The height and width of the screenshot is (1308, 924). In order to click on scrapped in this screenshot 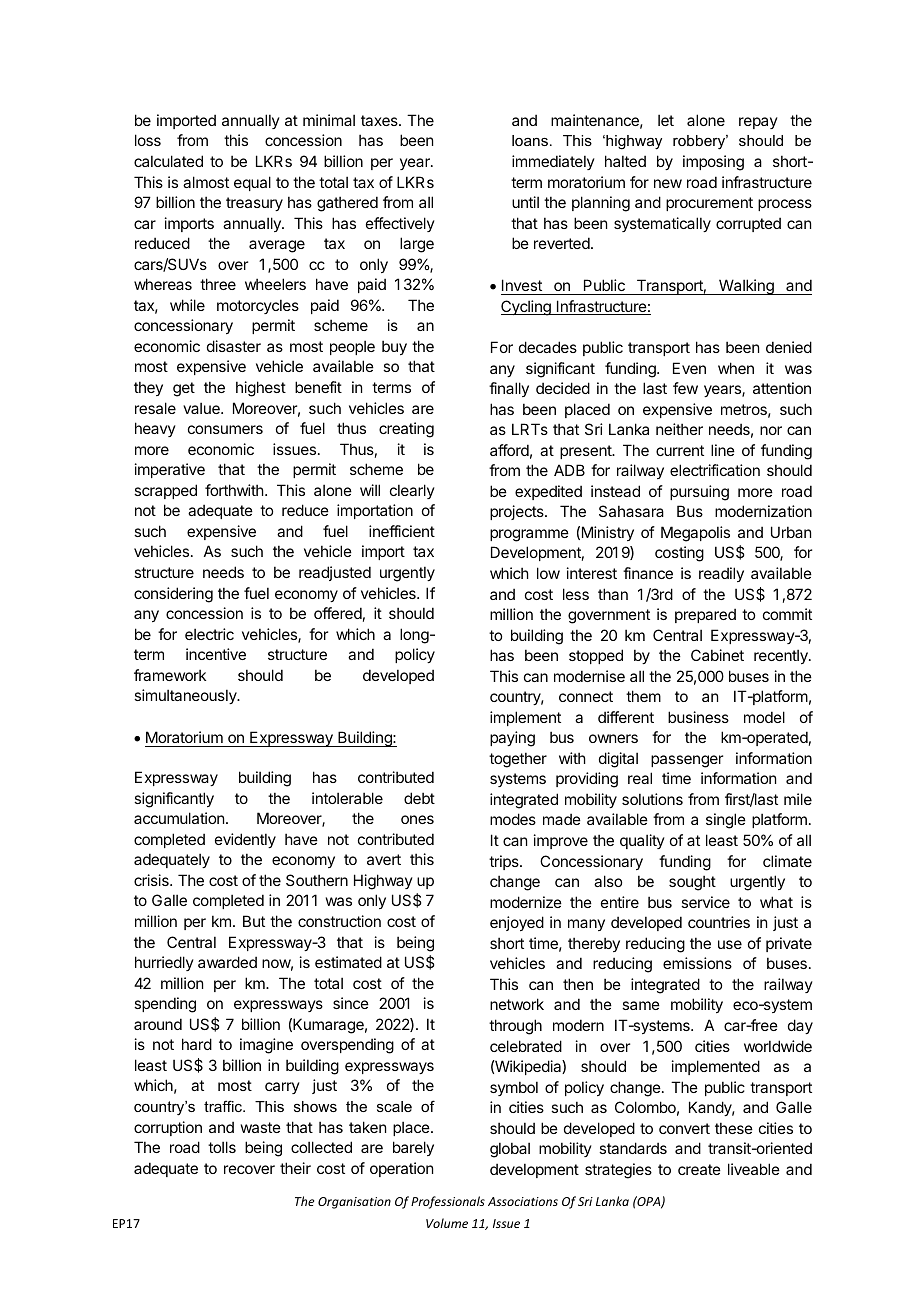, I will do `click(165, 491)`.
